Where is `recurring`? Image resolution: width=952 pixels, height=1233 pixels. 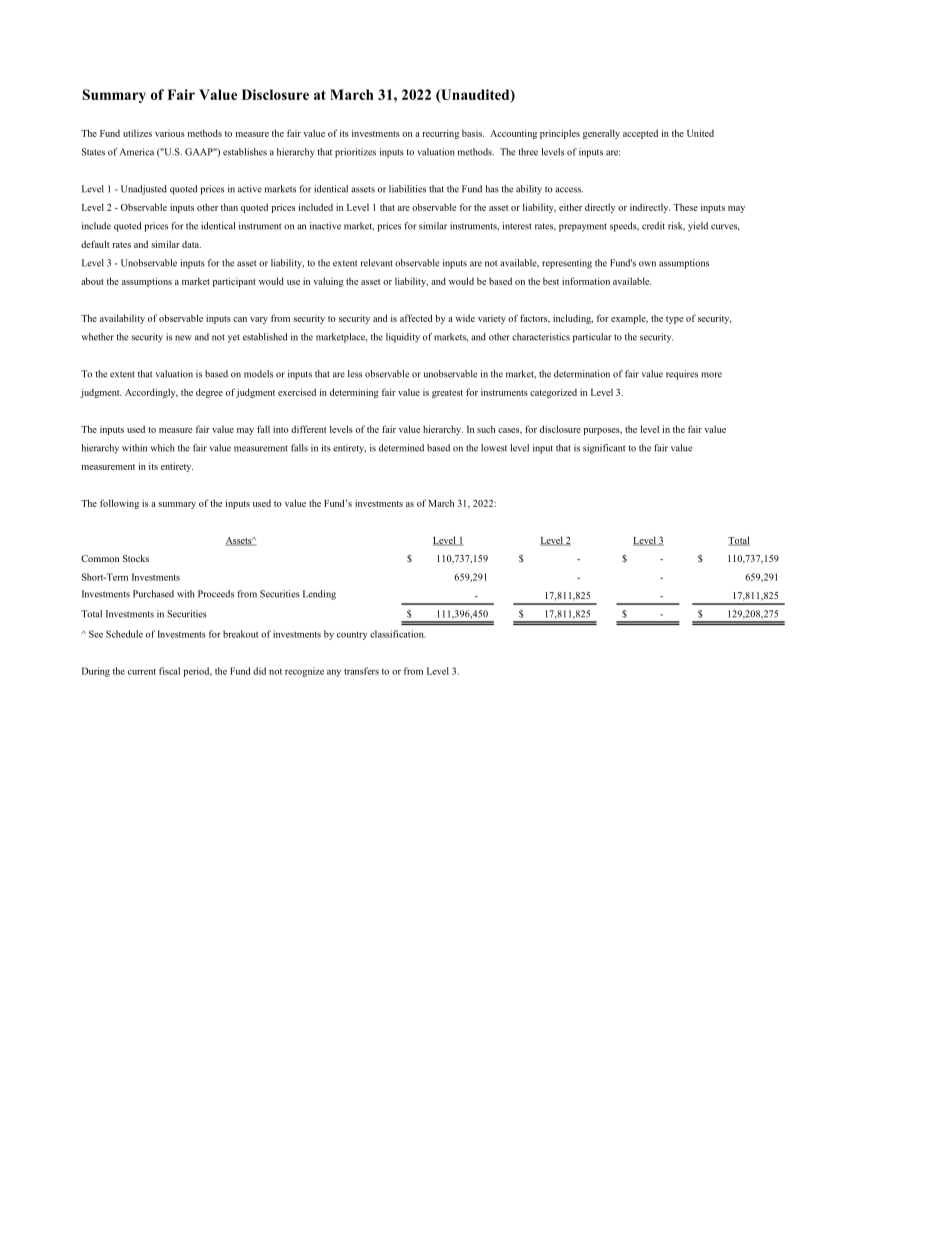
recurring is located at coordinates (440, 134).
